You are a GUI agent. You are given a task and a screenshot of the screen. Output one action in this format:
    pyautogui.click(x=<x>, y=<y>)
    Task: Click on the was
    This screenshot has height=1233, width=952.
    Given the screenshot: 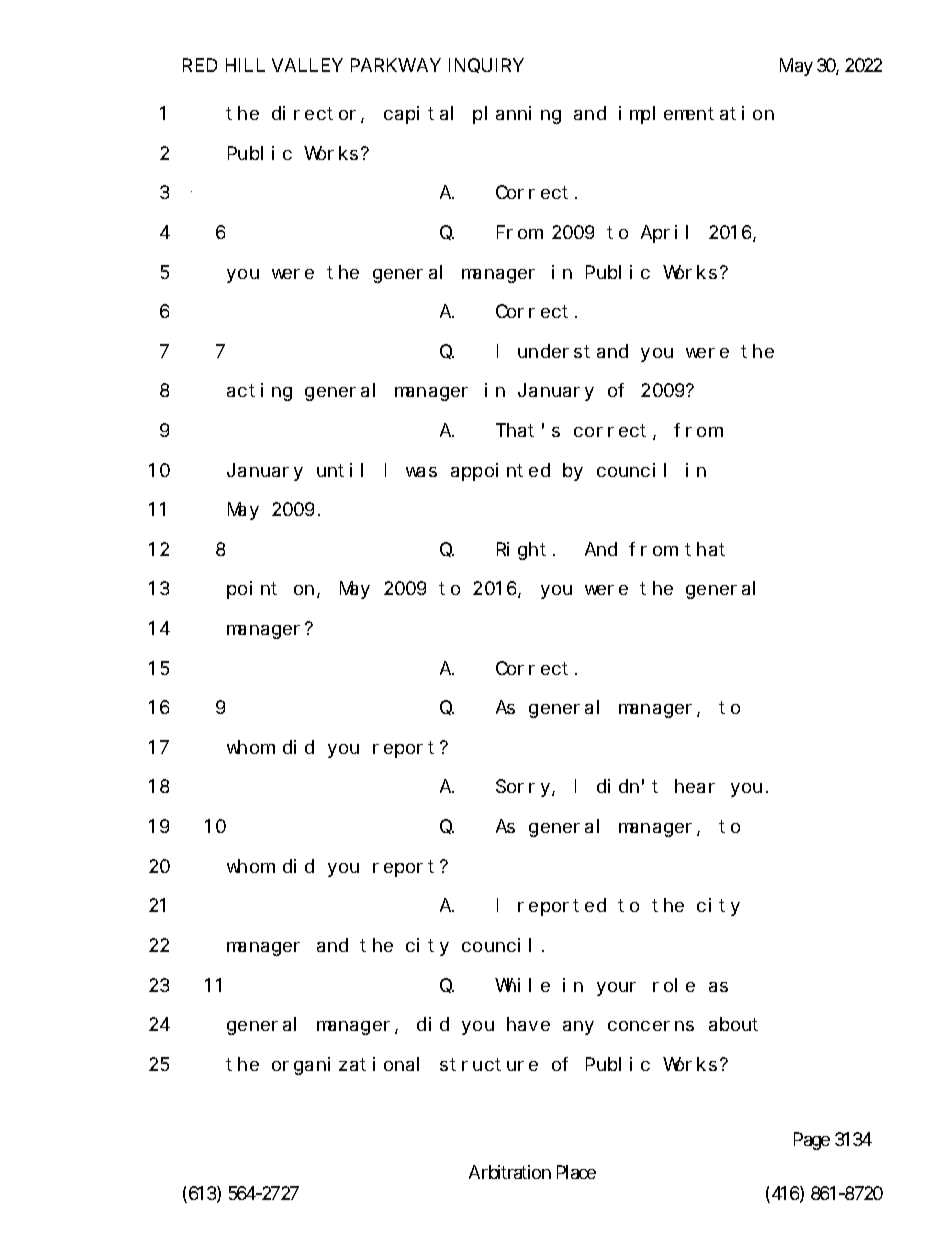 What is the action you would take?
    pyautogui.click(x=421, y=472)
